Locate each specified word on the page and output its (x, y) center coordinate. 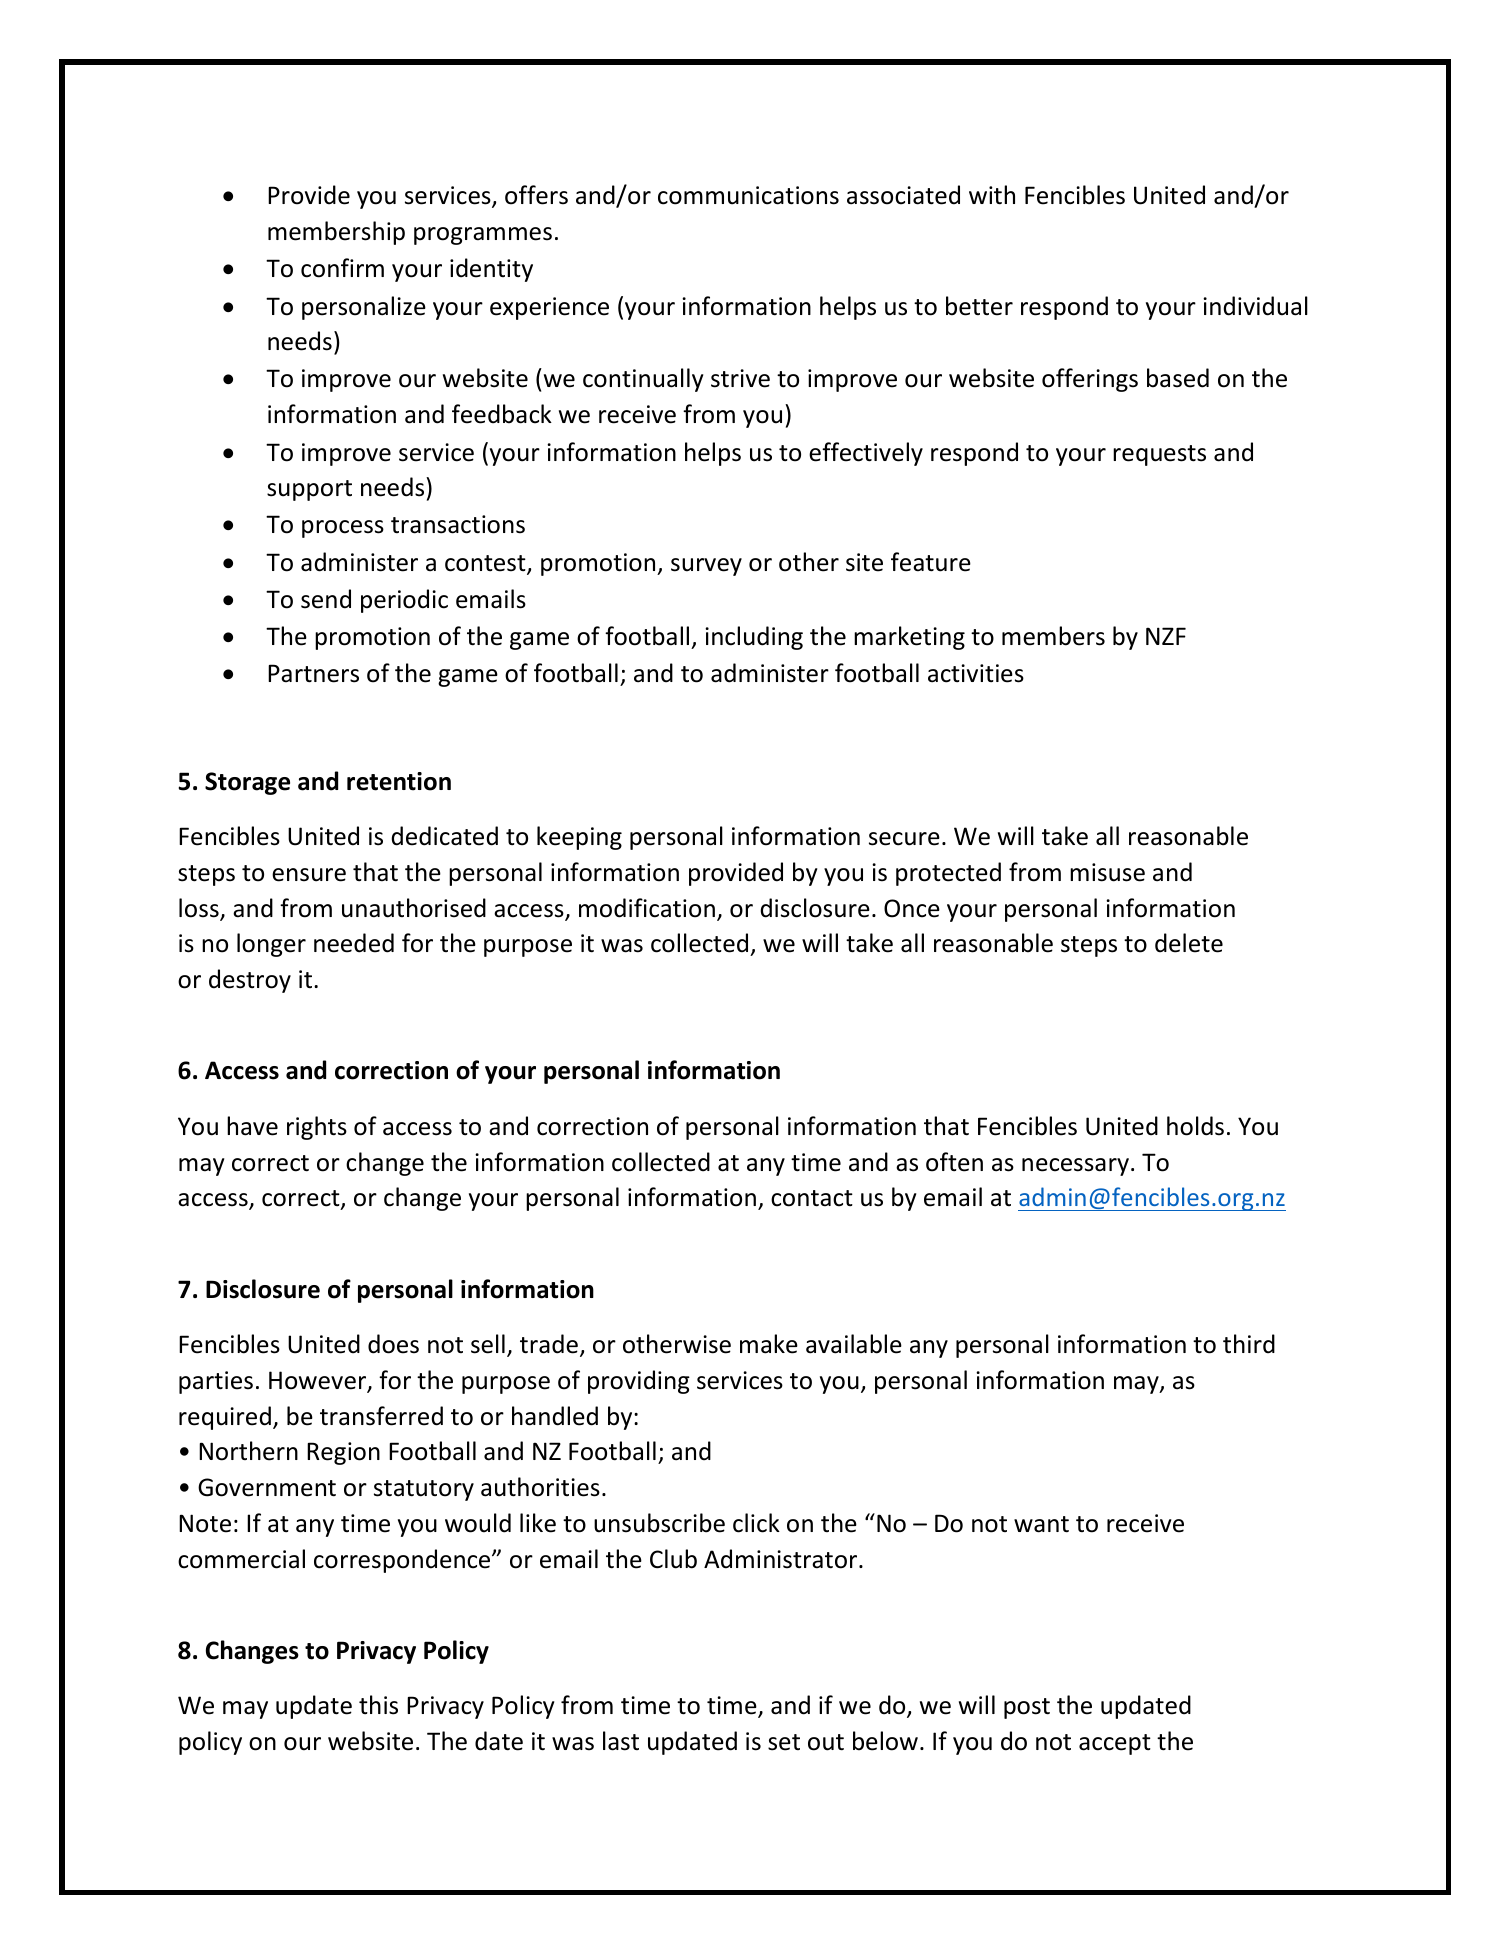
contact (812, 1198)
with (992, 195)
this (378, 1705)
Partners (313, 673)
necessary (1075, 1167)
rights (317, 1128)
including (754, 638)
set (784, 1742)
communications (748, 195)
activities (976, 673)
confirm (342, 268)
